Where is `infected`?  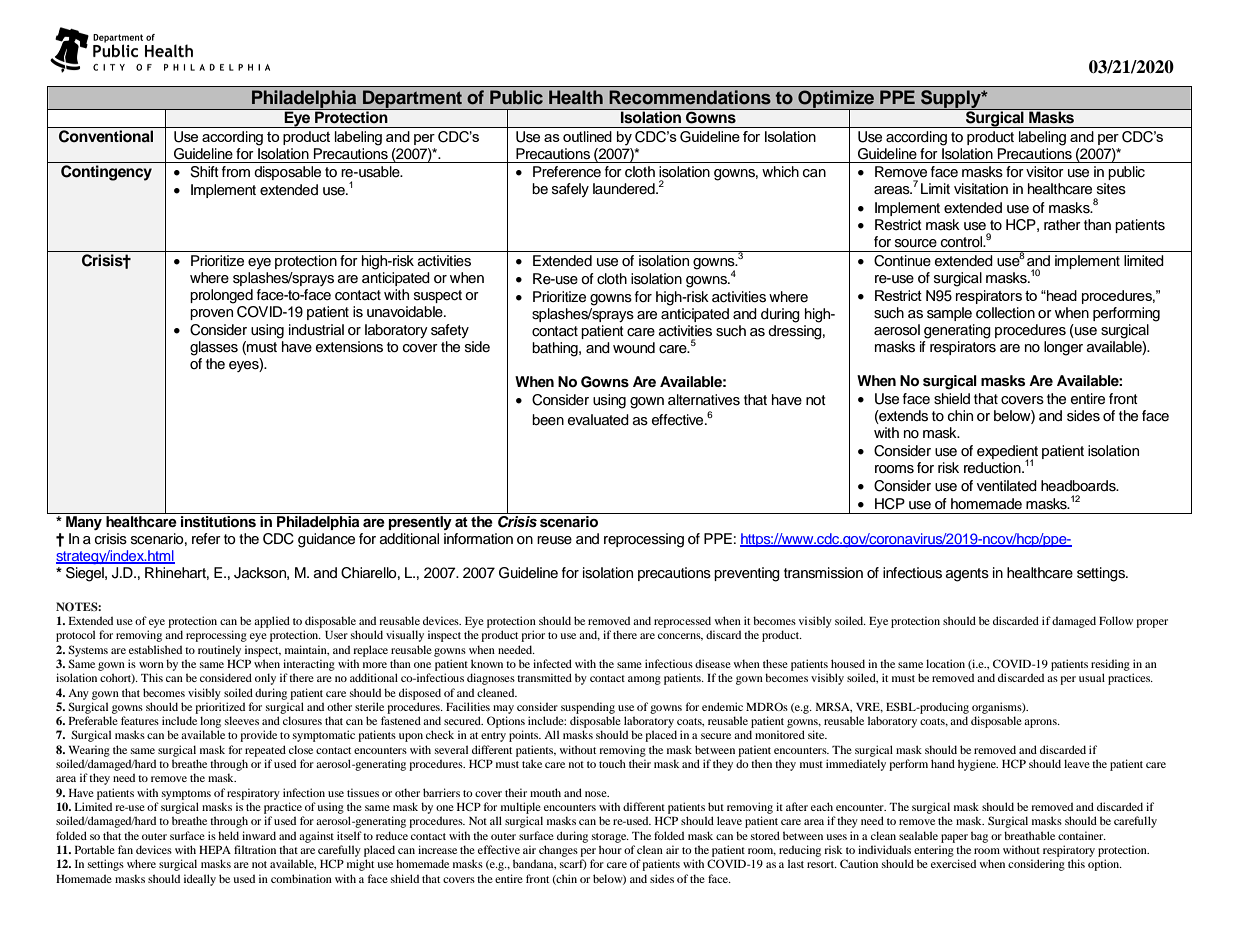 infected is located at coordinates (552, 663).
